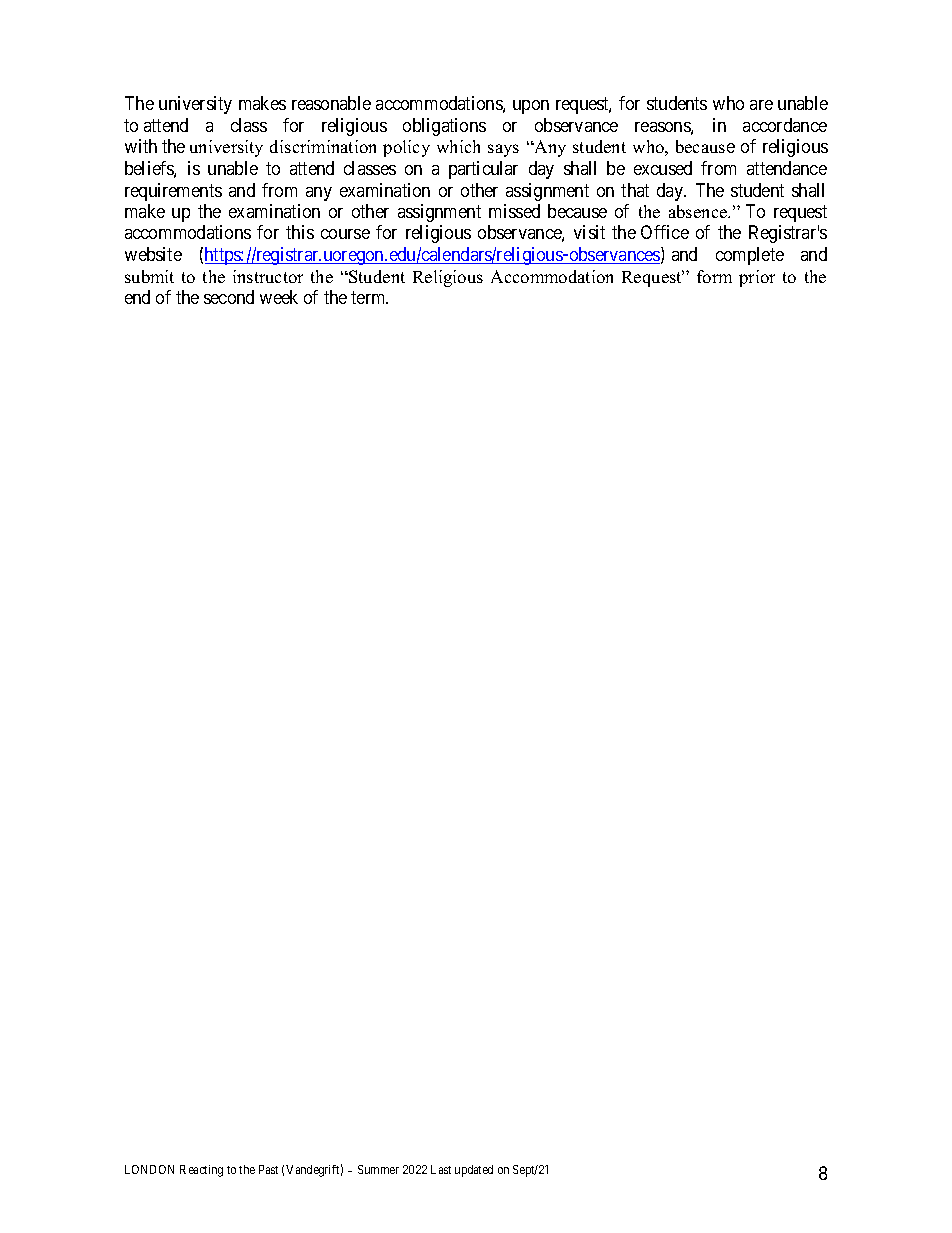 This document has height=1233, width=952. I want to click on term, so click(369, 297).
